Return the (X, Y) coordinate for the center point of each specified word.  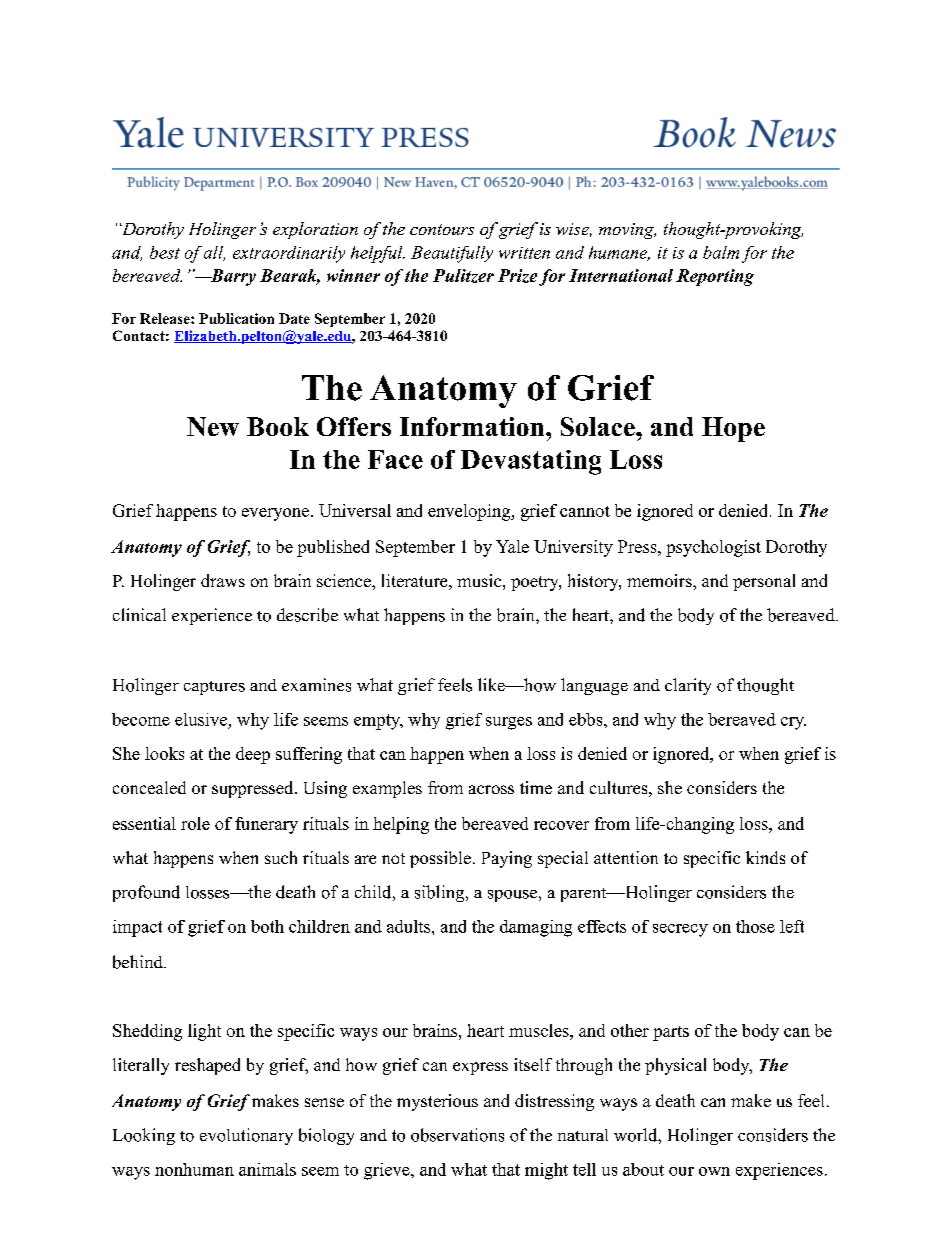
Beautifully (452, 254)
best (165, 252)
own (714, 1171)
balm (721, 252)
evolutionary (246, 1136)
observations (457, 1135)
